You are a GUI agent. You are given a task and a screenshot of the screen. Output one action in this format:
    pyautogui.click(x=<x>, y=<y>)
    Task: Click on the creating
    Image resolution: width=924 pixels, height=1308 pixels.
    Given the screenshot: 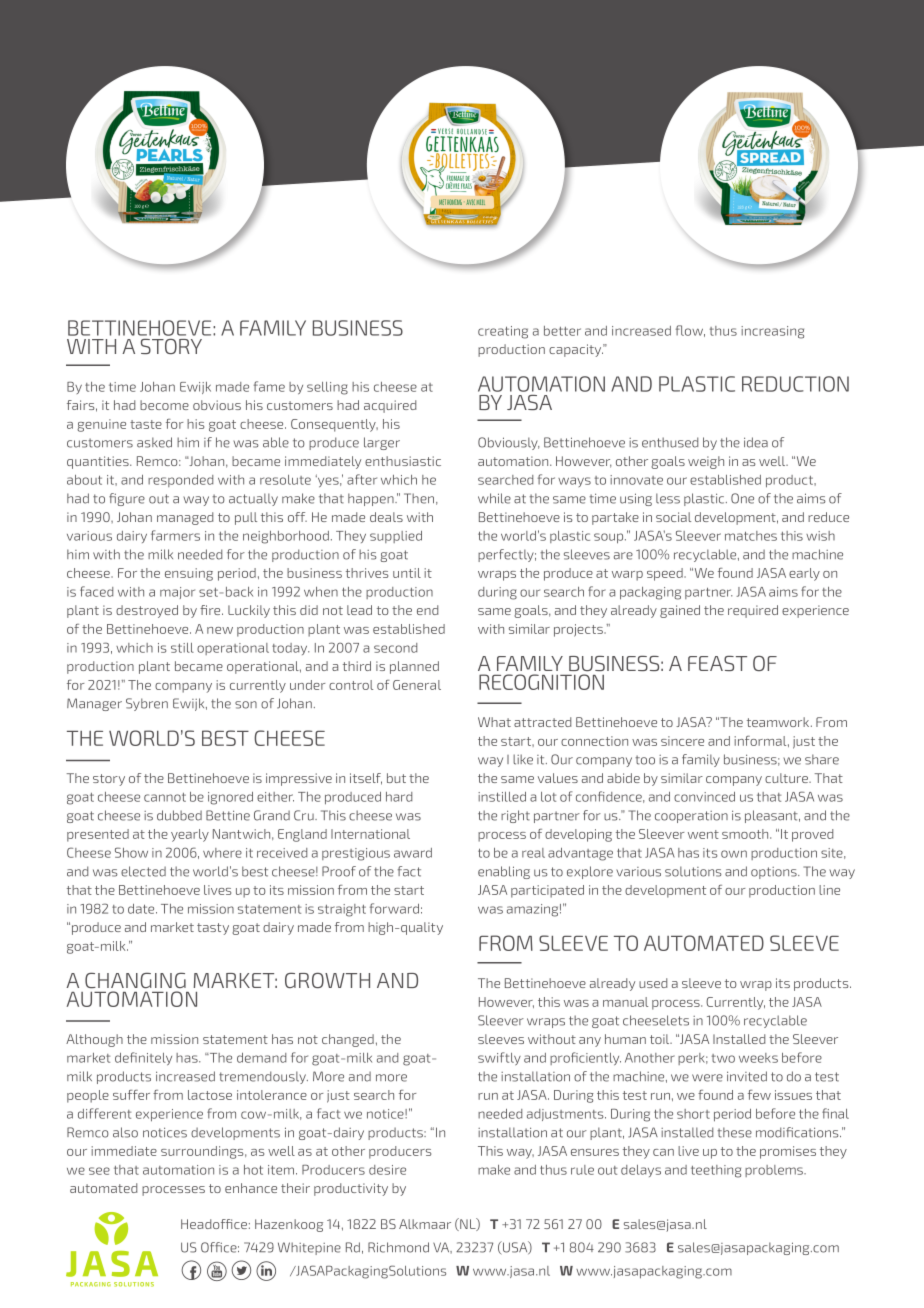 What is the action you would take?
    pyautogui.click(x=503, y=332)
